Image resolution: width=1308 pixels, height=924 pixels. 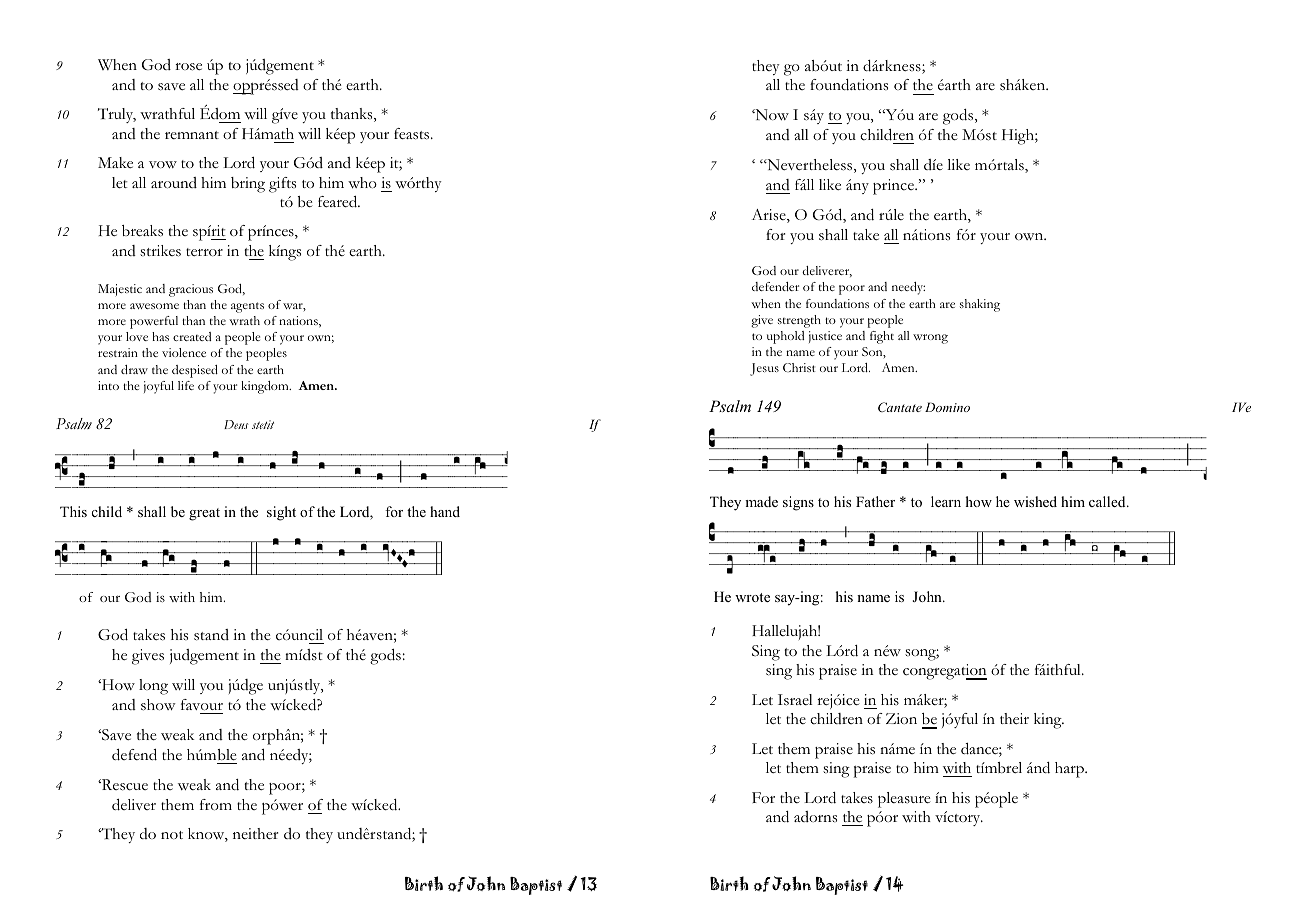 What do you see at coordinates (815, 816) in the screenshot?
I see `adorns` at bounding box center [815, 816].
